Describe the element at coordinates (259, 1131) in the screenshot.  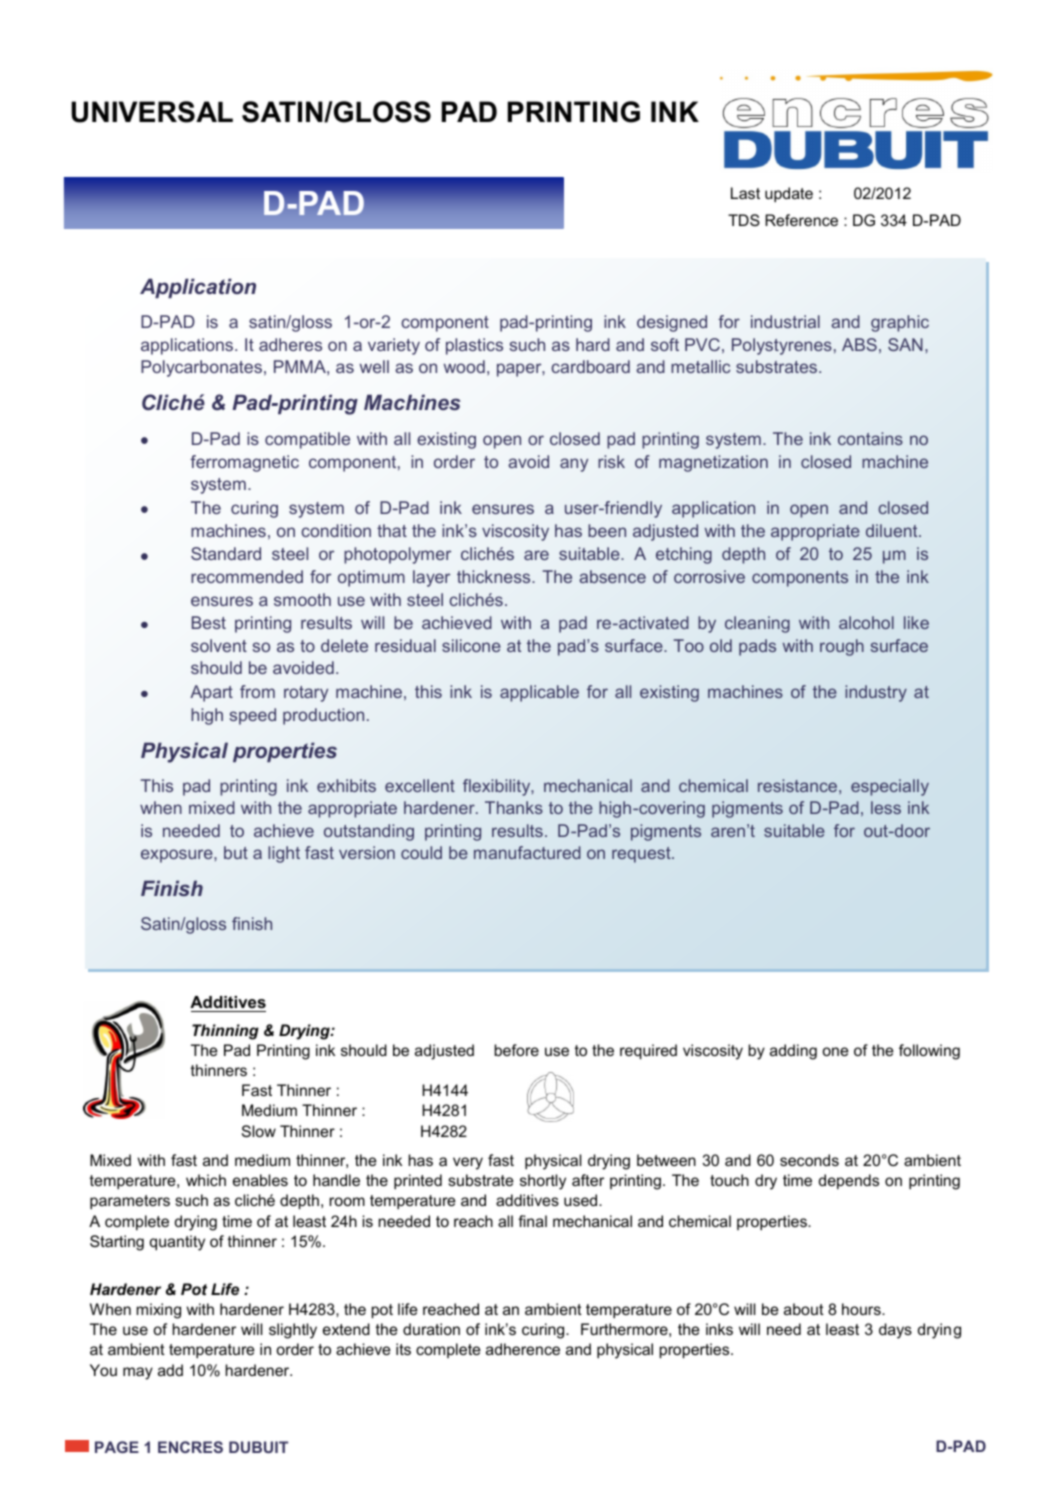
I see `Slow` at that location.
